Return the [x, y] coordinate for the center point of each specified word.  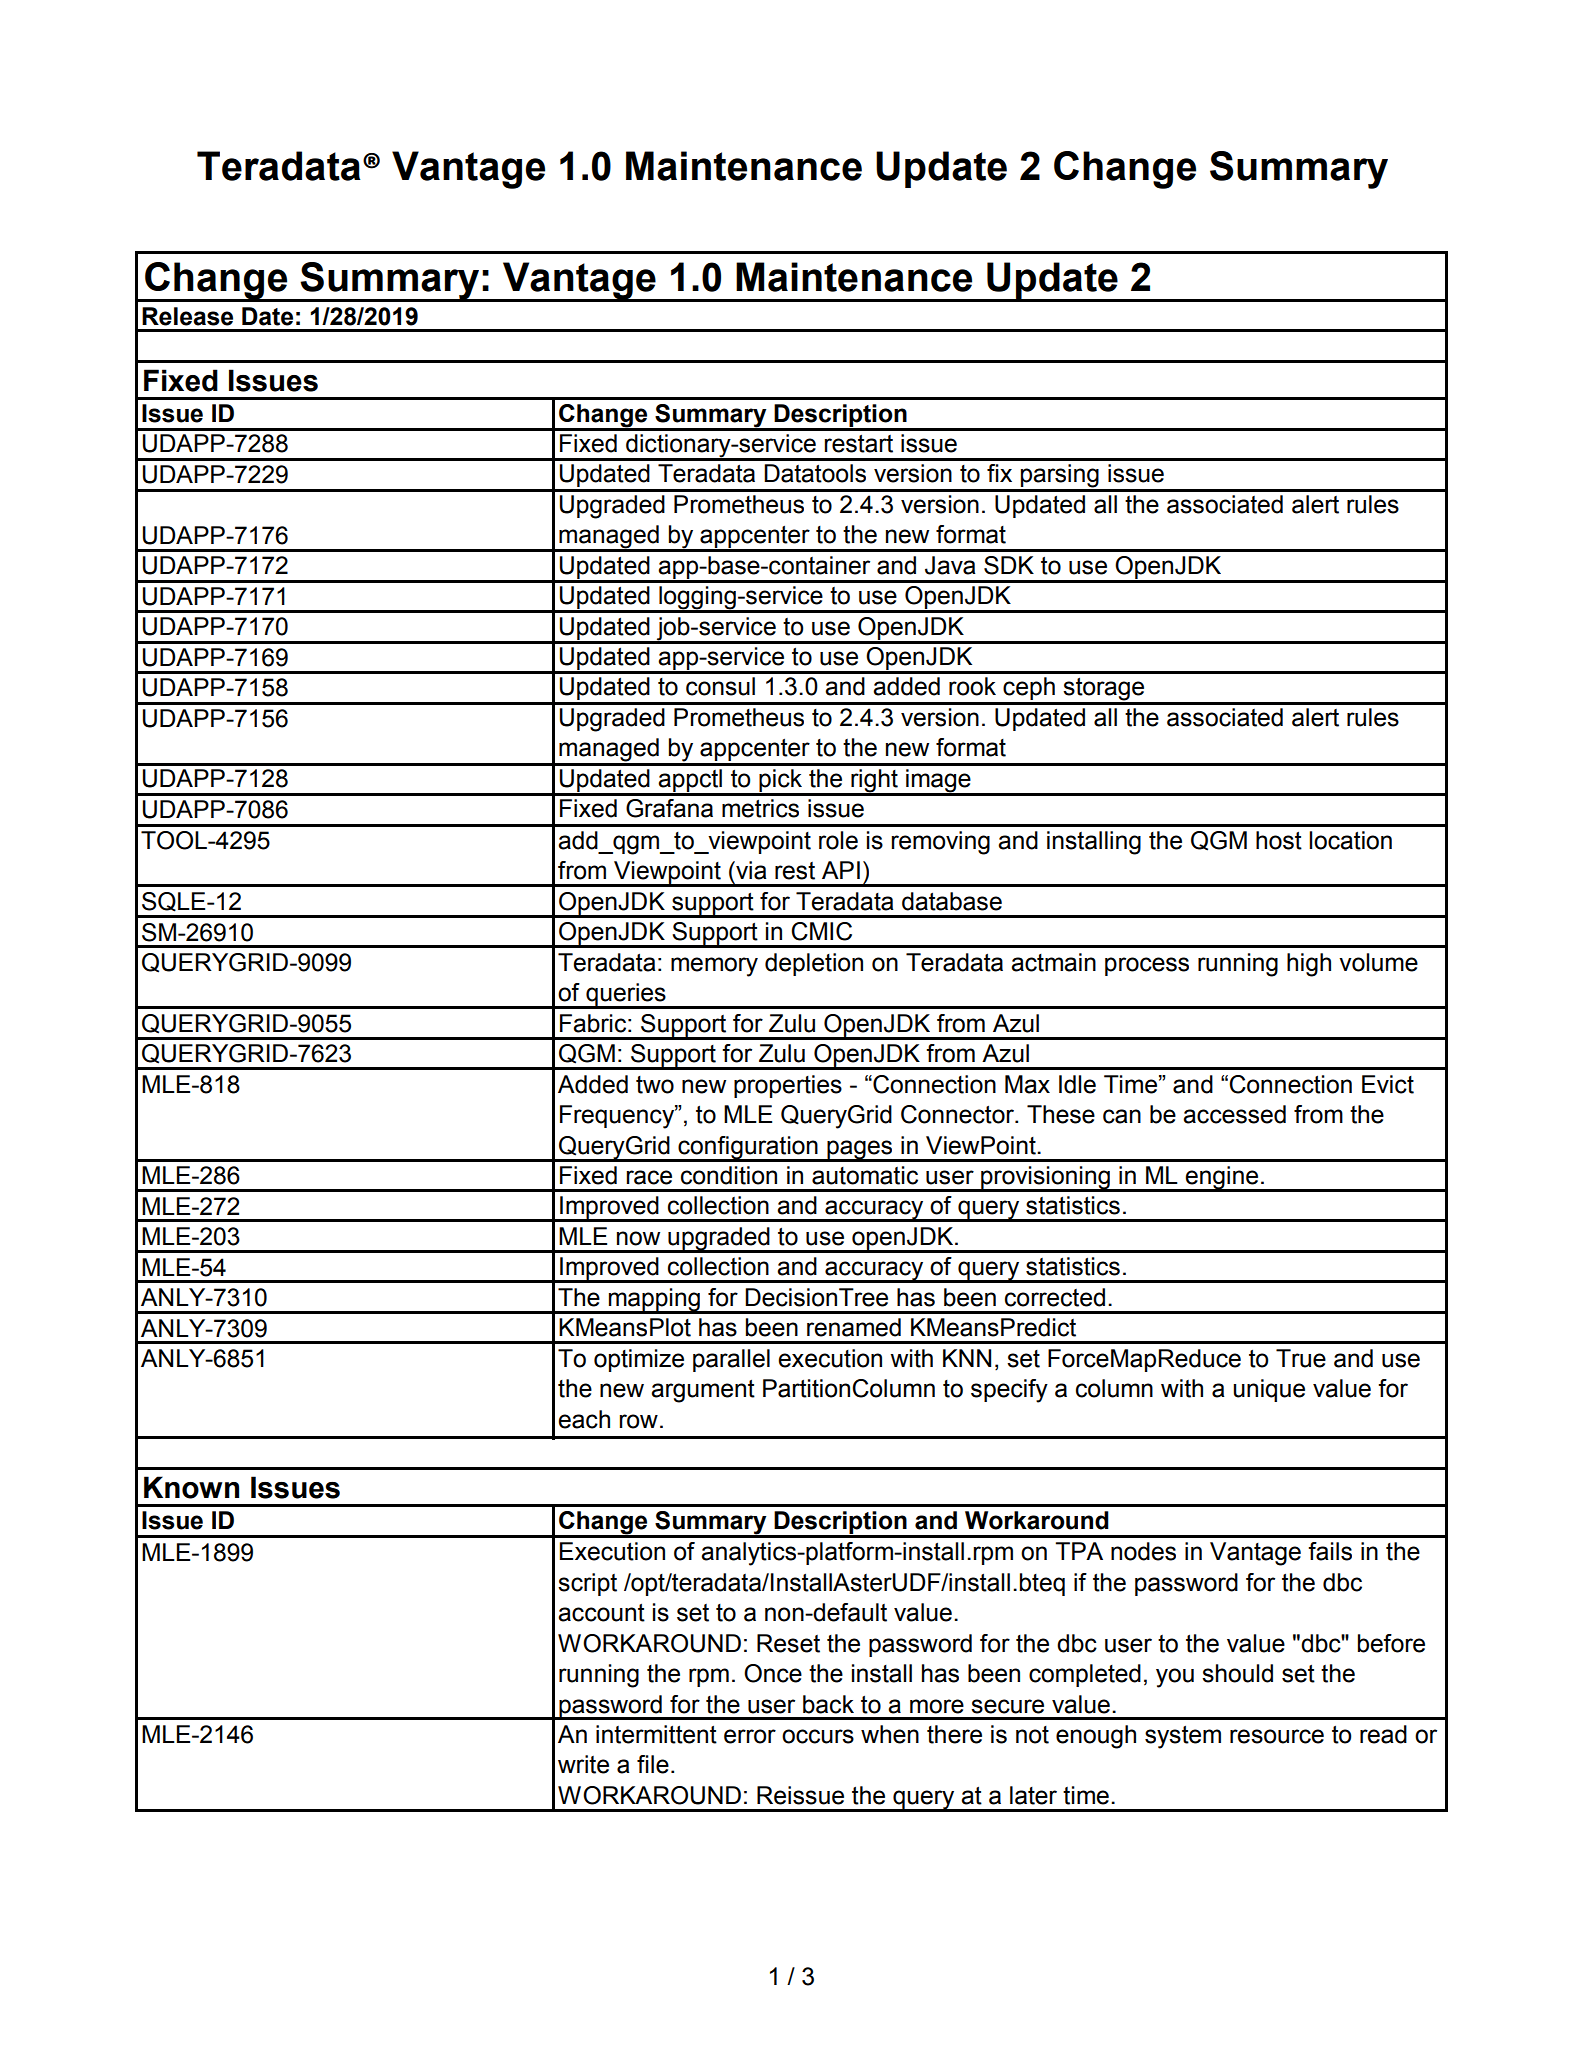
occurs [818, 1736]
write [583, 1764]
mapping [654, 1300]
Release [187, 316]
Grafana [669, 808]
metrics [760, 808]
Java [950, 565]
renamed [854, 1327]
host [1279, 840]
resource [1277, 1736]
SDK [1009, 565]
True [1301, 1358]
